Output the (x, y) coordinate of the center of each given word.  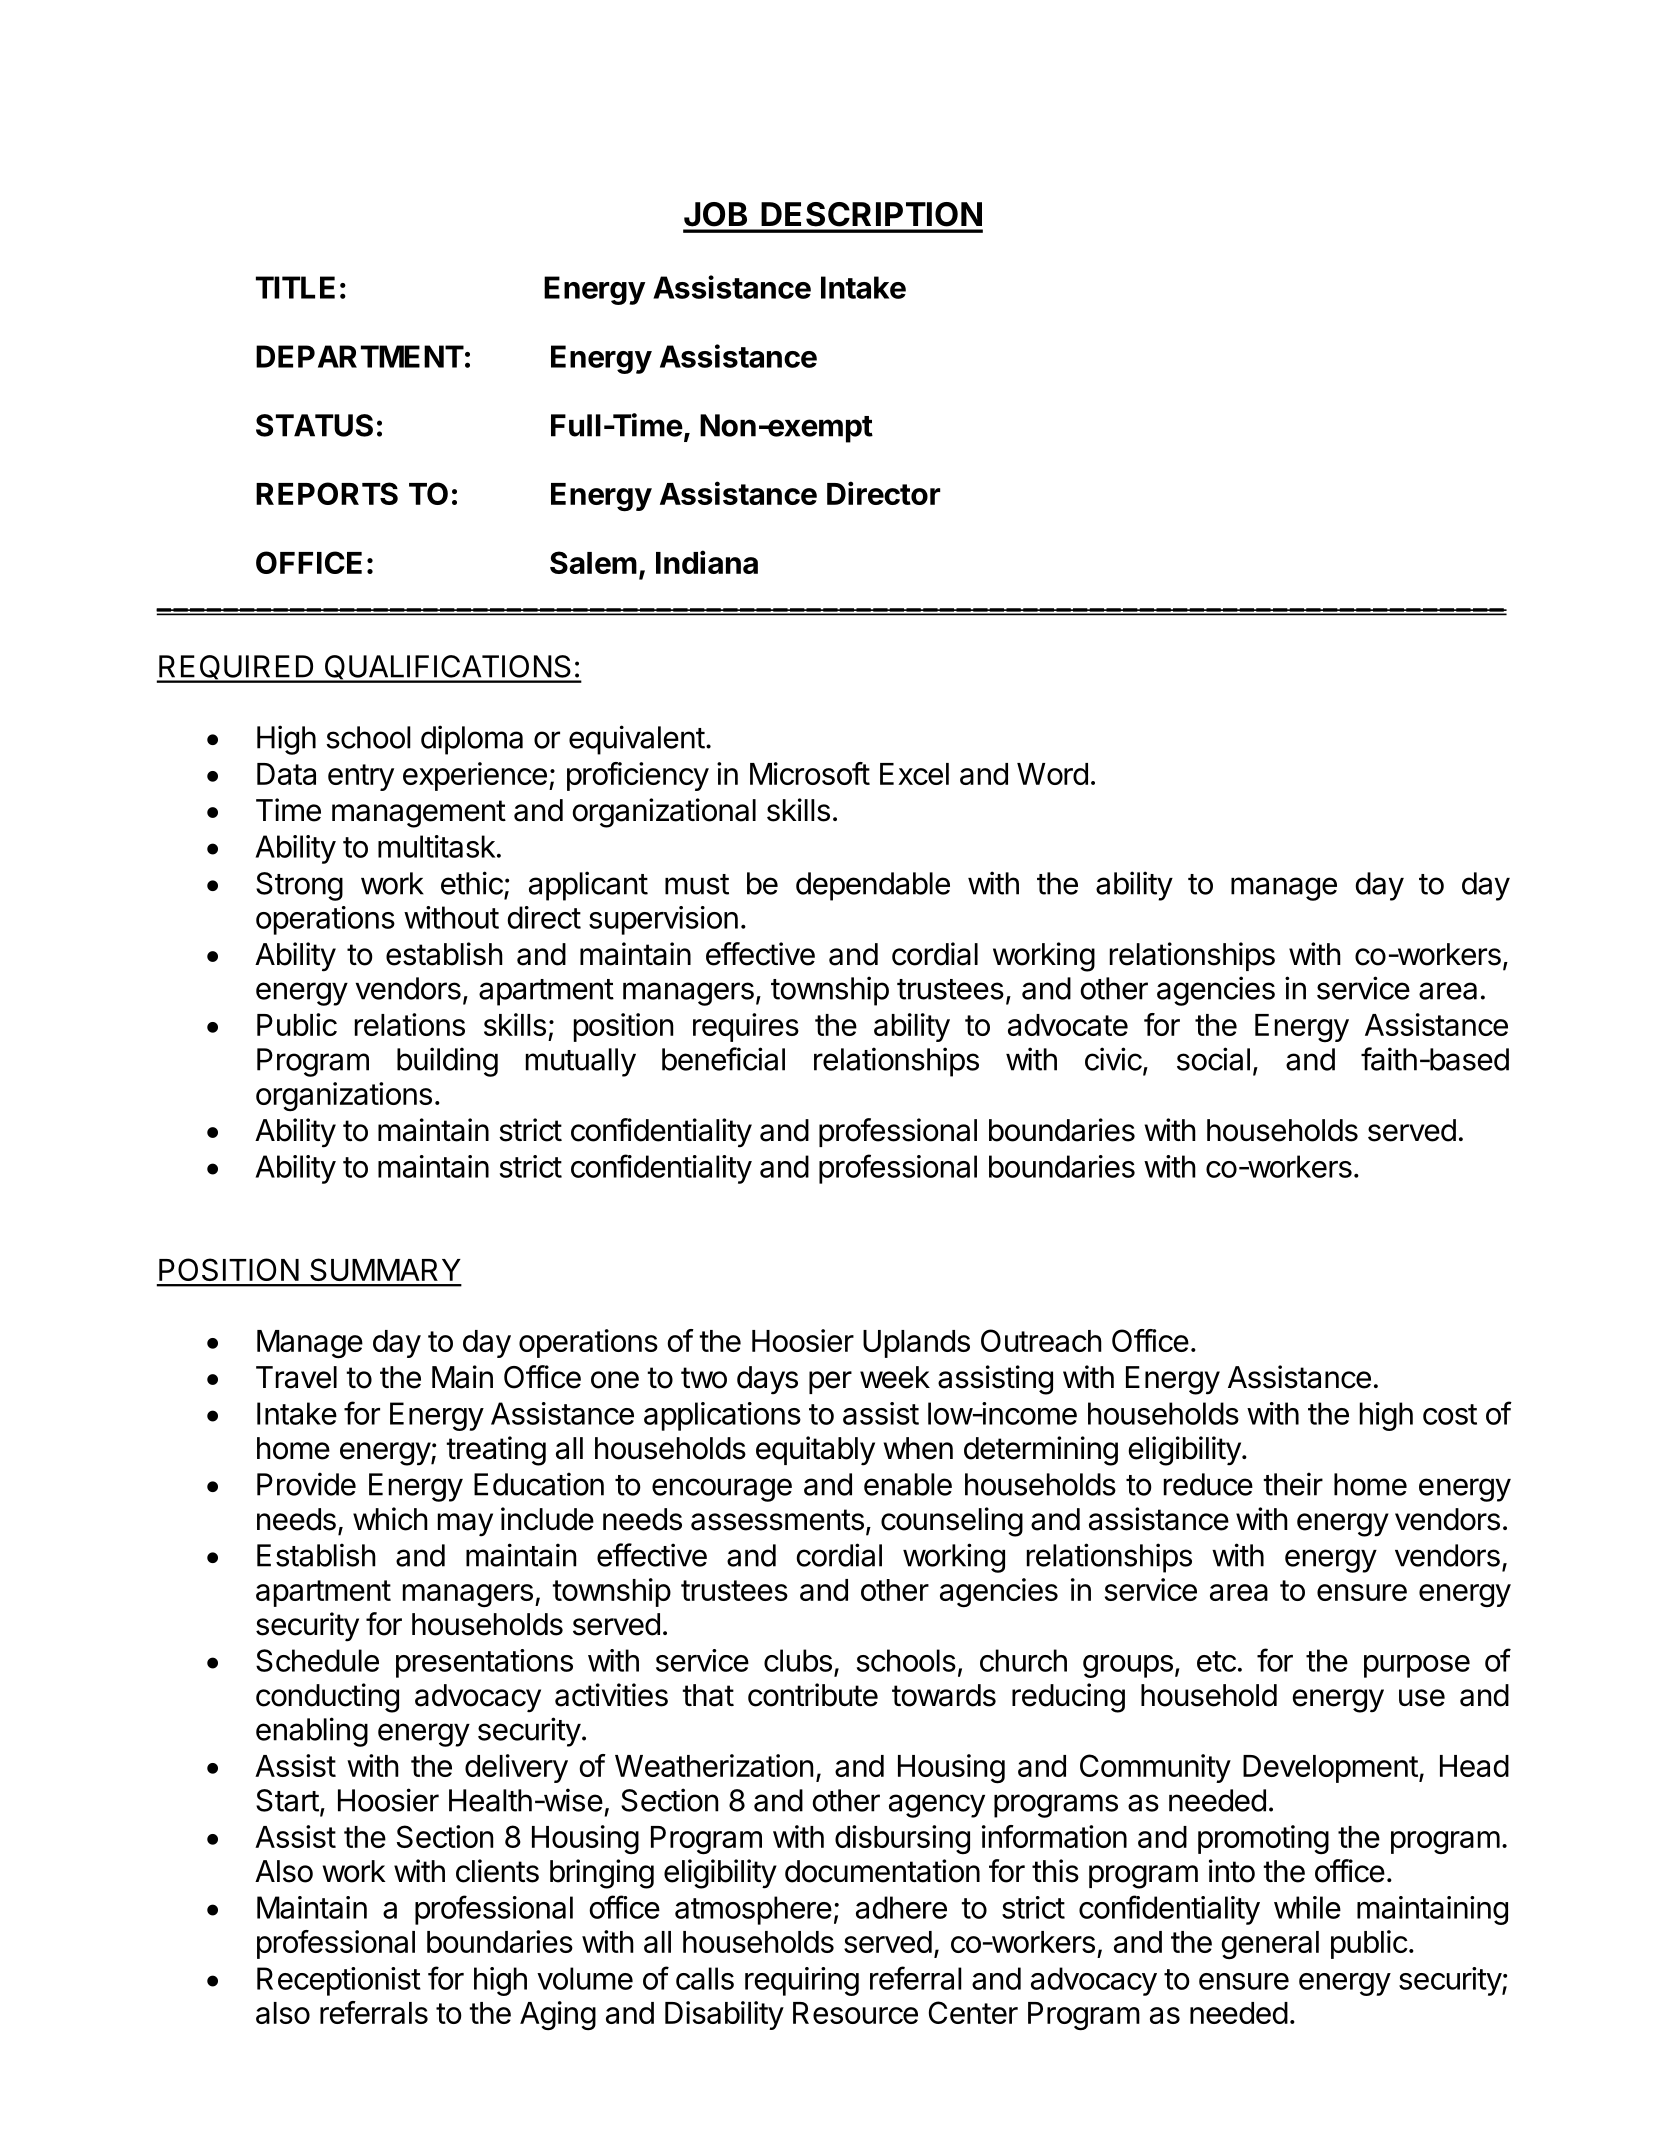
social (1213, 1059)
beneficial (723, 1059)
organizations (344, 1097)
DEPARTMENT (360, 356)
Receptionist (339, 1981)
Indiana (707, 562)
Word (1052, 774)
